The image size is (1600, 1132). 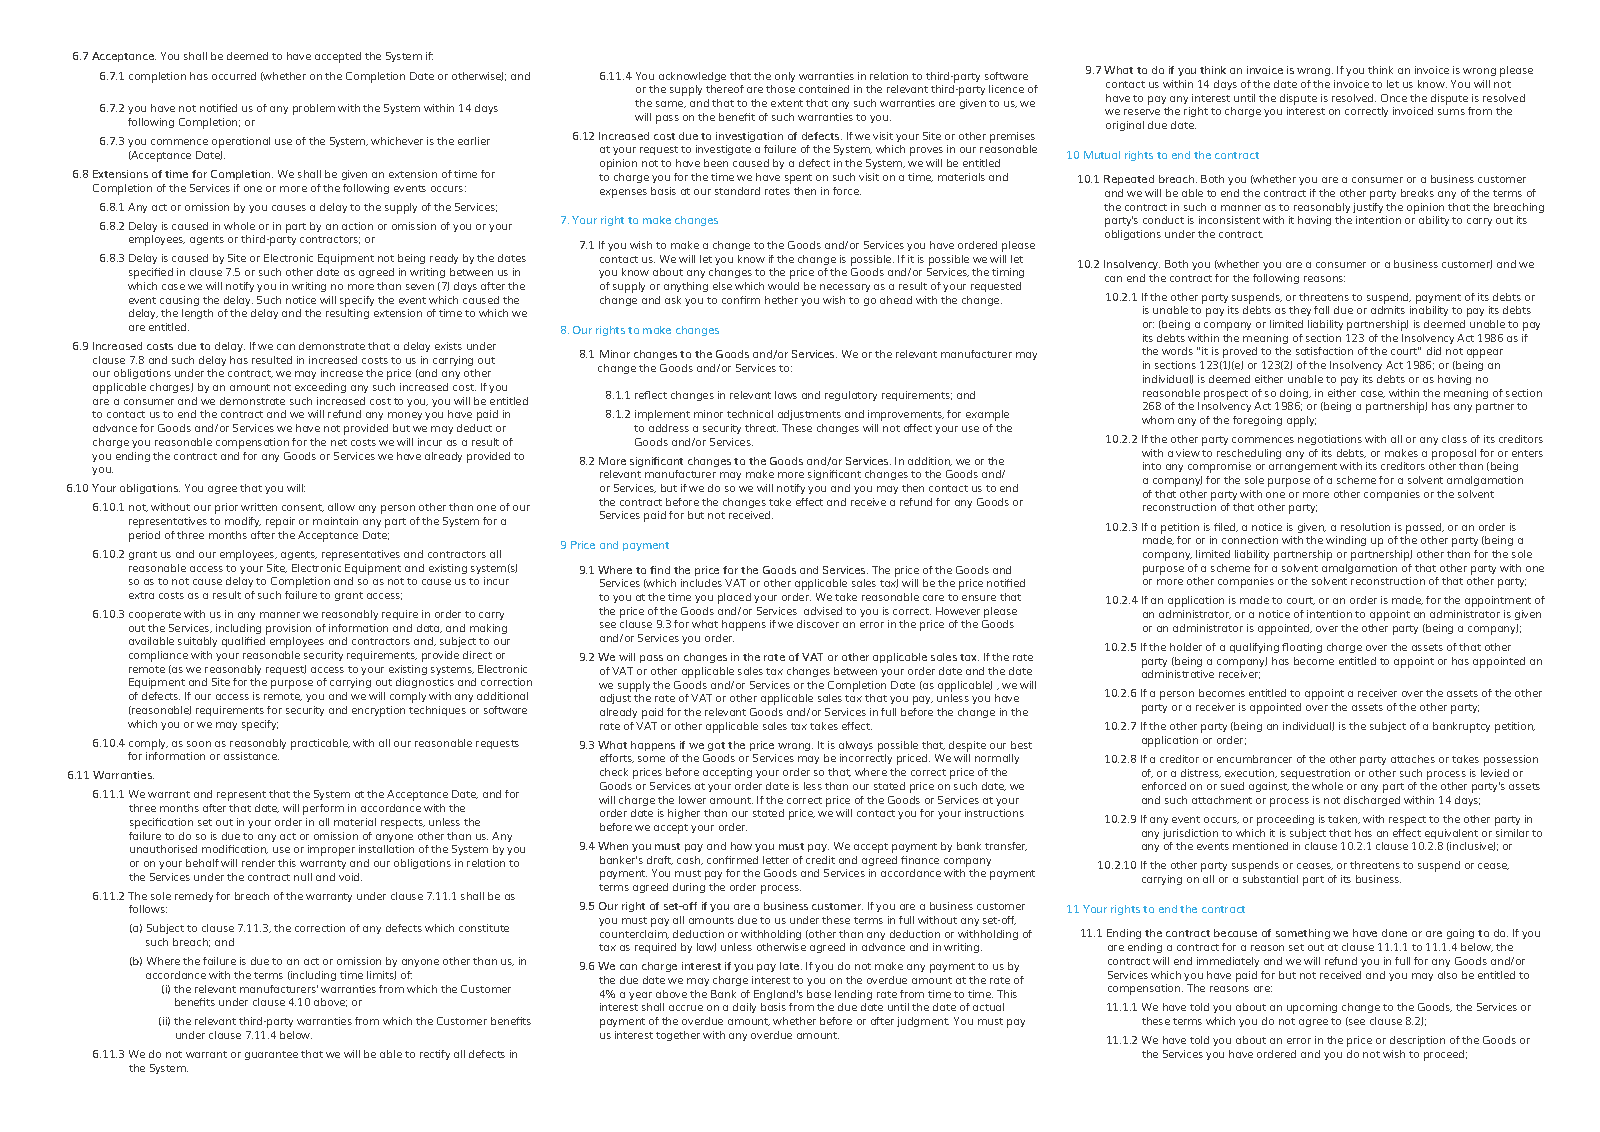 I want to click on encryption, so click(x=378, y=711).
